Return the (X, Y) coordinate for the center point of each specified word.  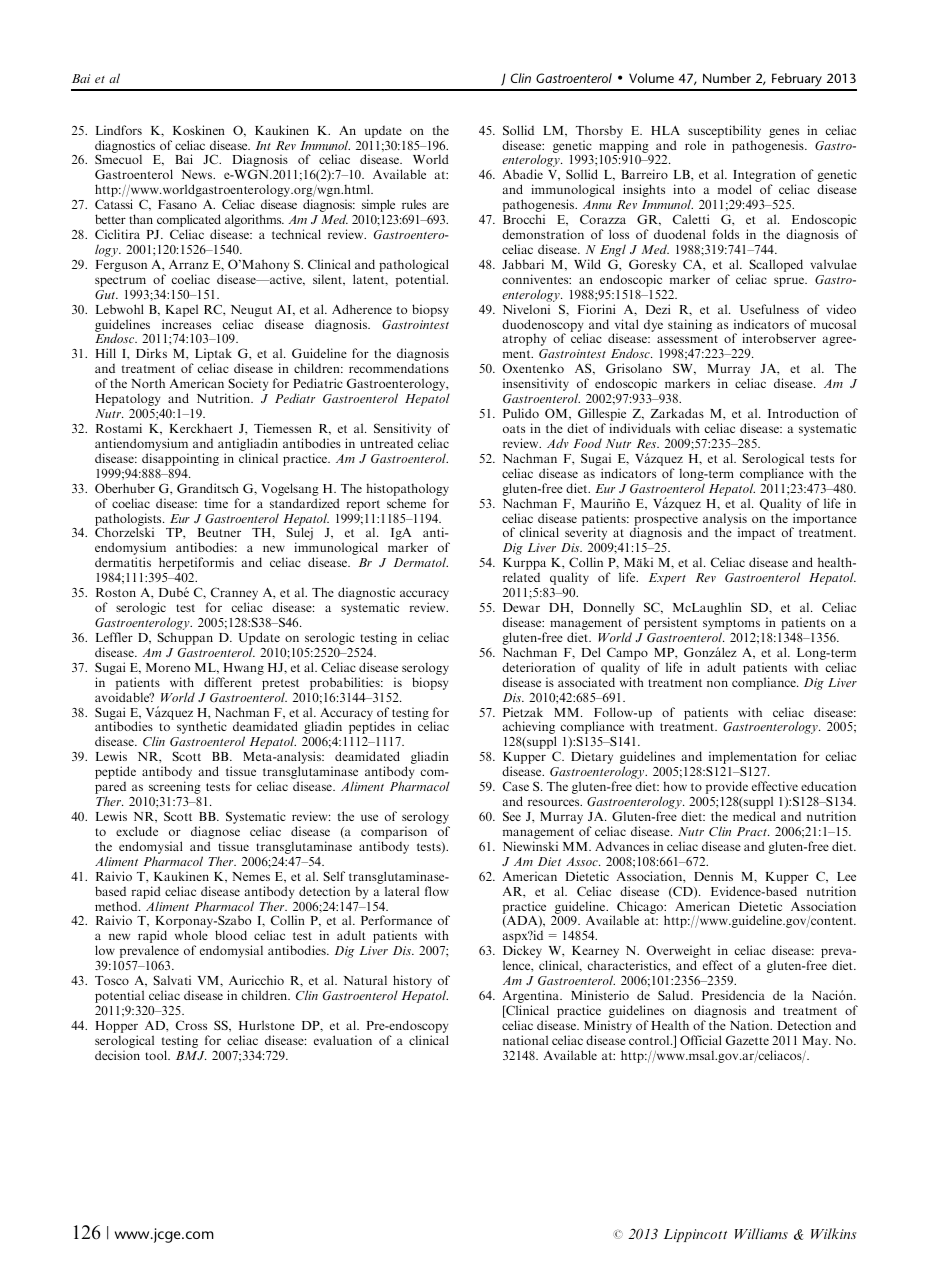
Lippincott (695, 1235)
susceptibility (724, 131)
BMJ (191, 1055)
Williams (761, 1233)
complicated (189, 222)
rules (414, 204)
